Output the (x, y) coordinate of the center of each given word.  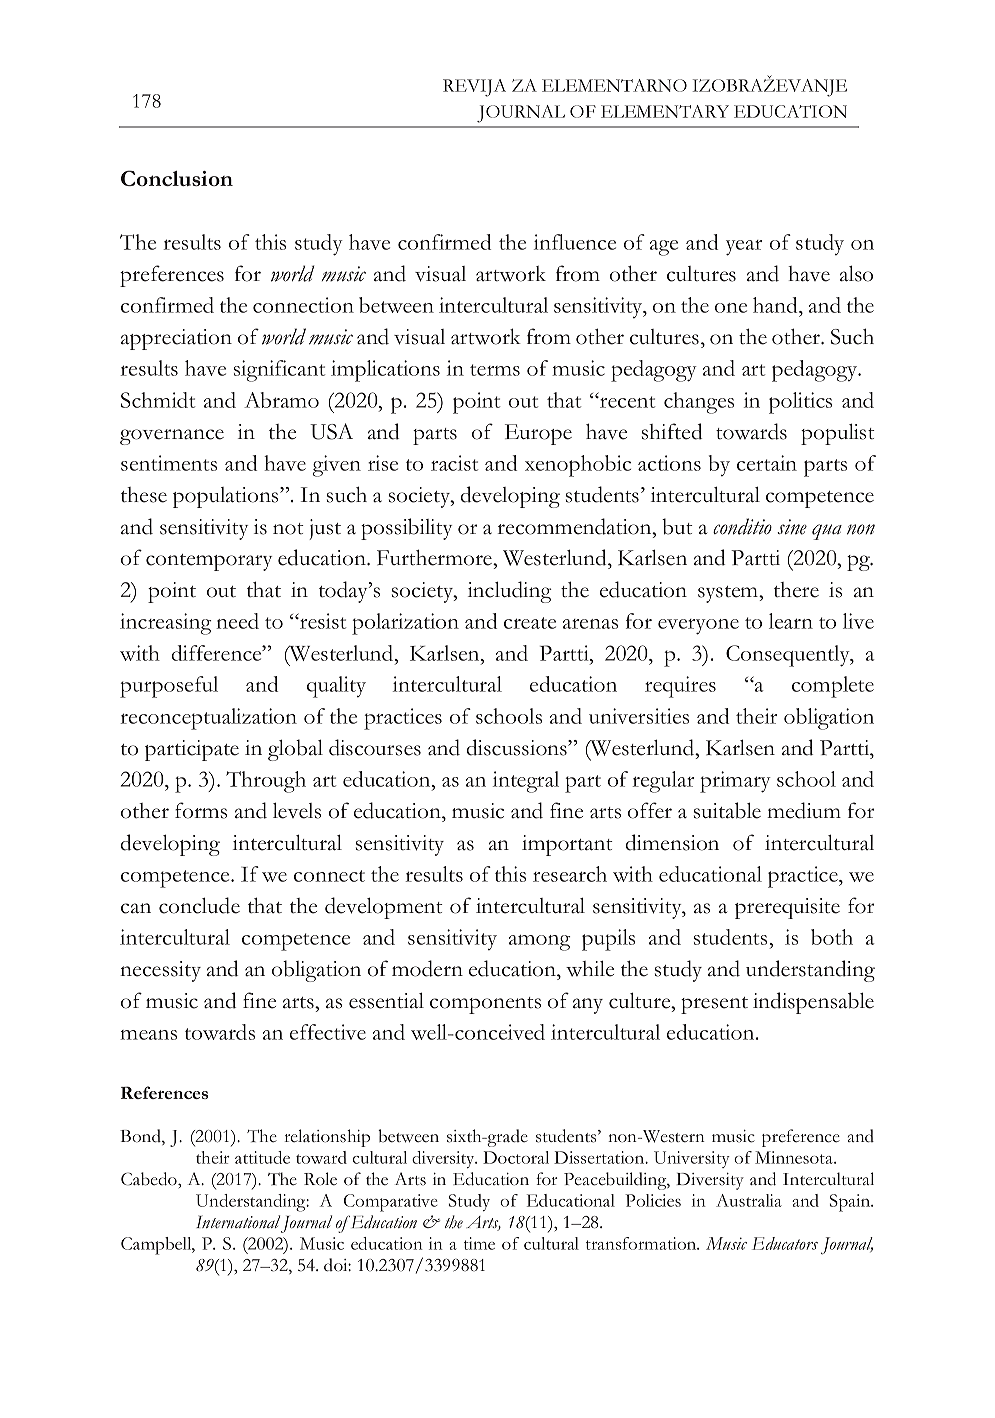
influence (575, 242)
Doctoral (516, 1157)
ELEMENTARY (665, 111)
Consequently (789, 656)
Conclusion (177, 178)
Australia (749, 1200)
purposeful (169, 687)
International (238, 1221)
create (530, 623)
